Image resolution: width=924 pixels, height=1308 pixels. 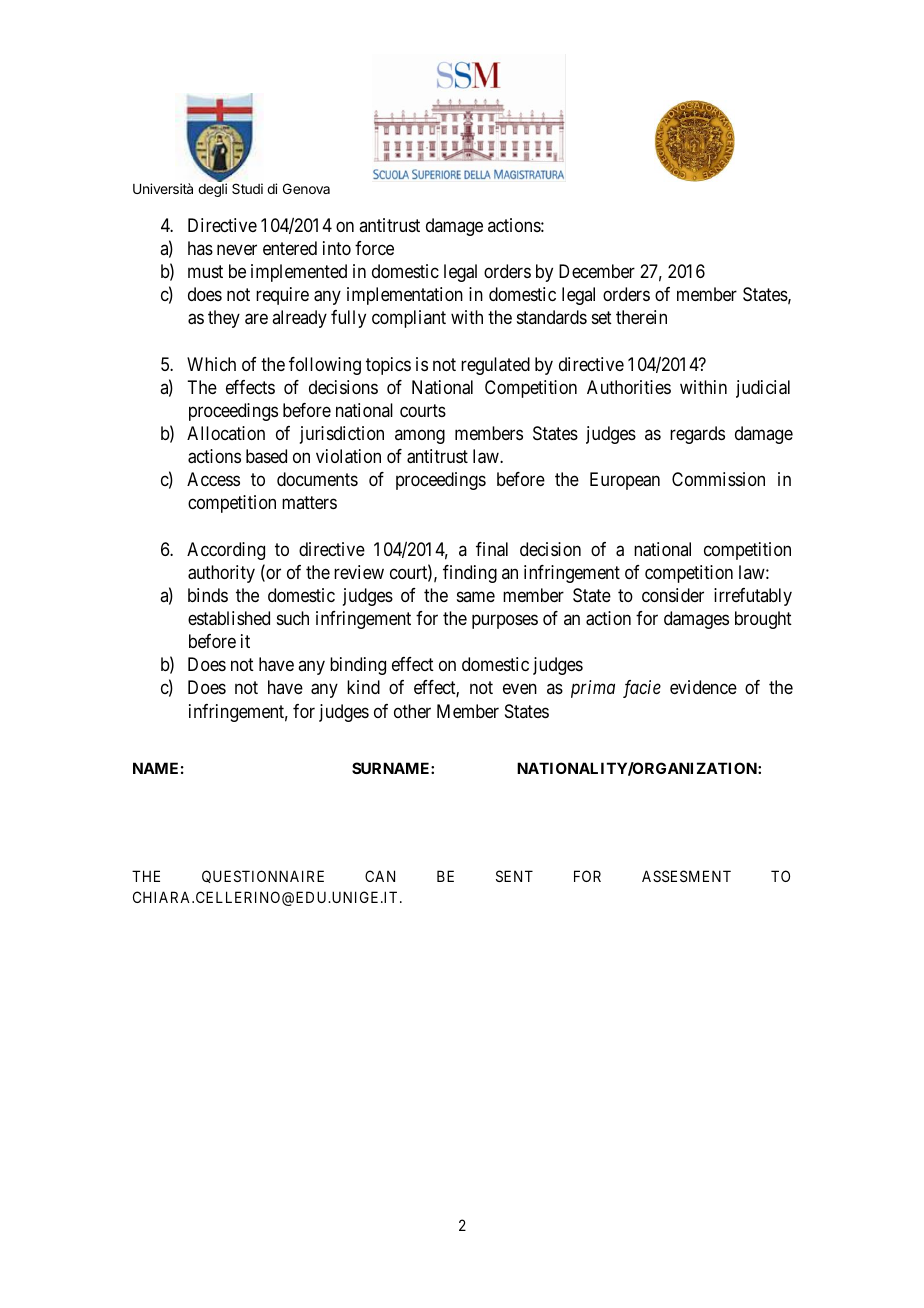 What do you see at coordinates (597, 271) in the screenshot?
I see `December` at bounding box center [597, 271].
